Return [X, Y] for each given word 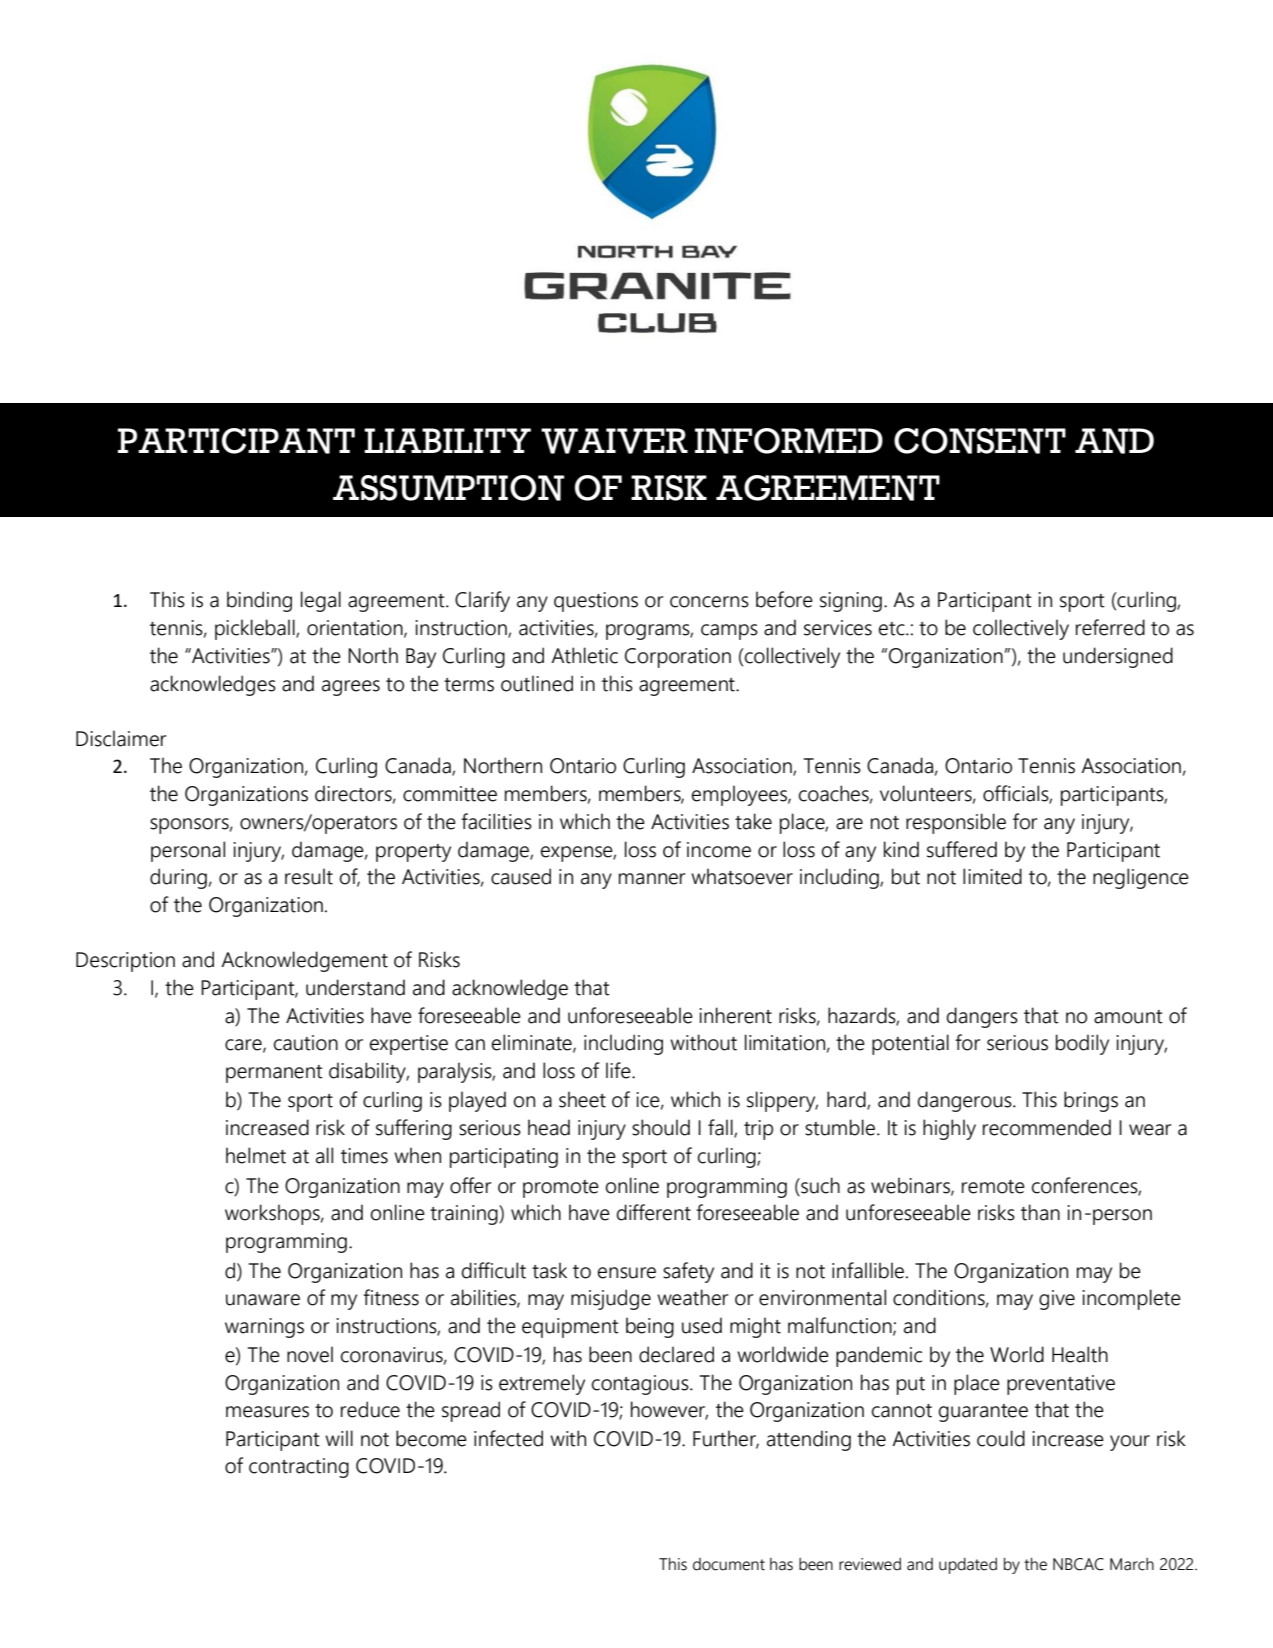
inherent [735, 1015]
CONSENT [980, 441]
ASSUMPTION [448, 488]
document [729, 1564]
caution [306, 1043]
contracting [299, 1468]
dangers [982, 1017]
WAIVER [614, 441]
